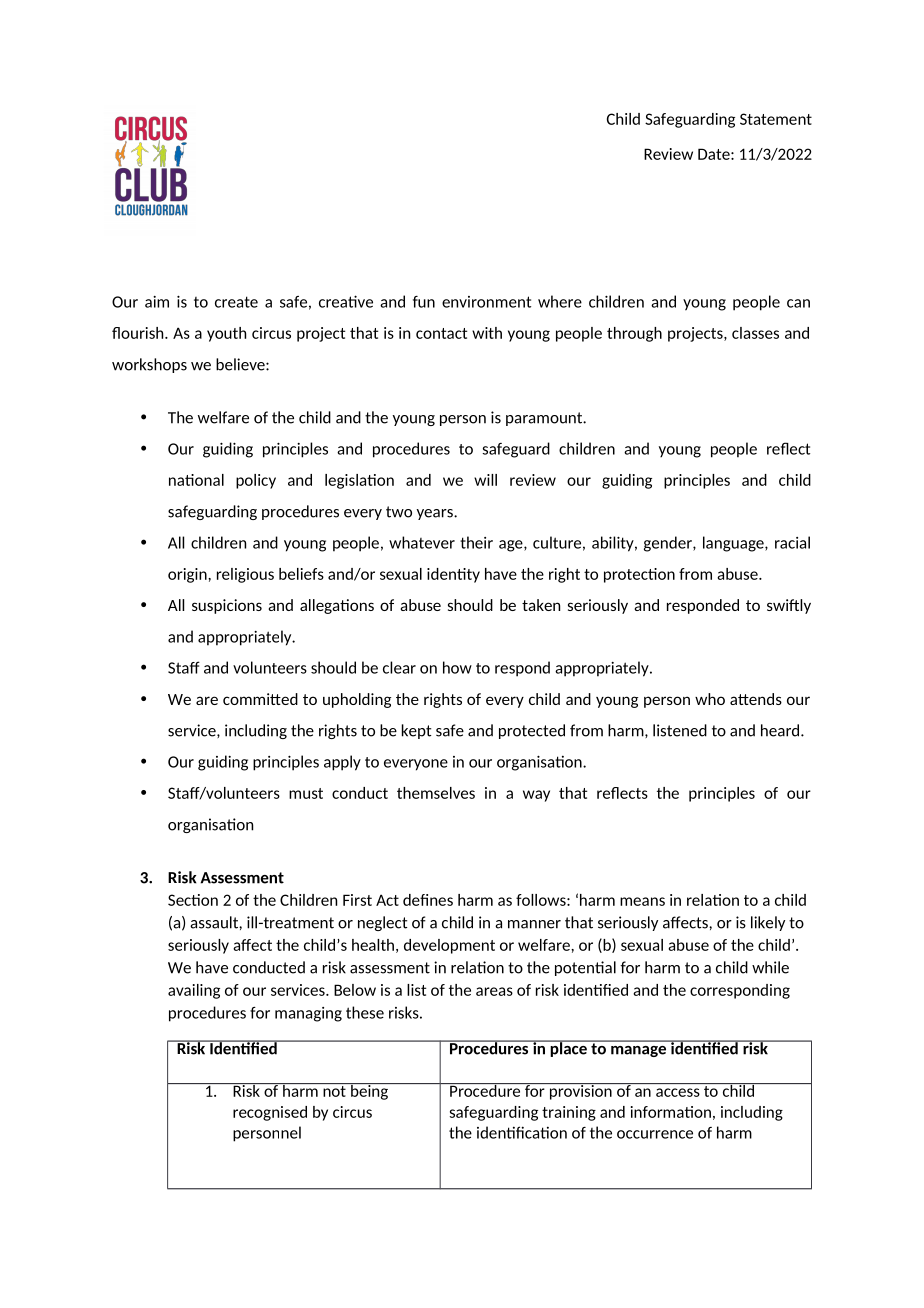  I want to click on recognised, so click(270, 1113).
